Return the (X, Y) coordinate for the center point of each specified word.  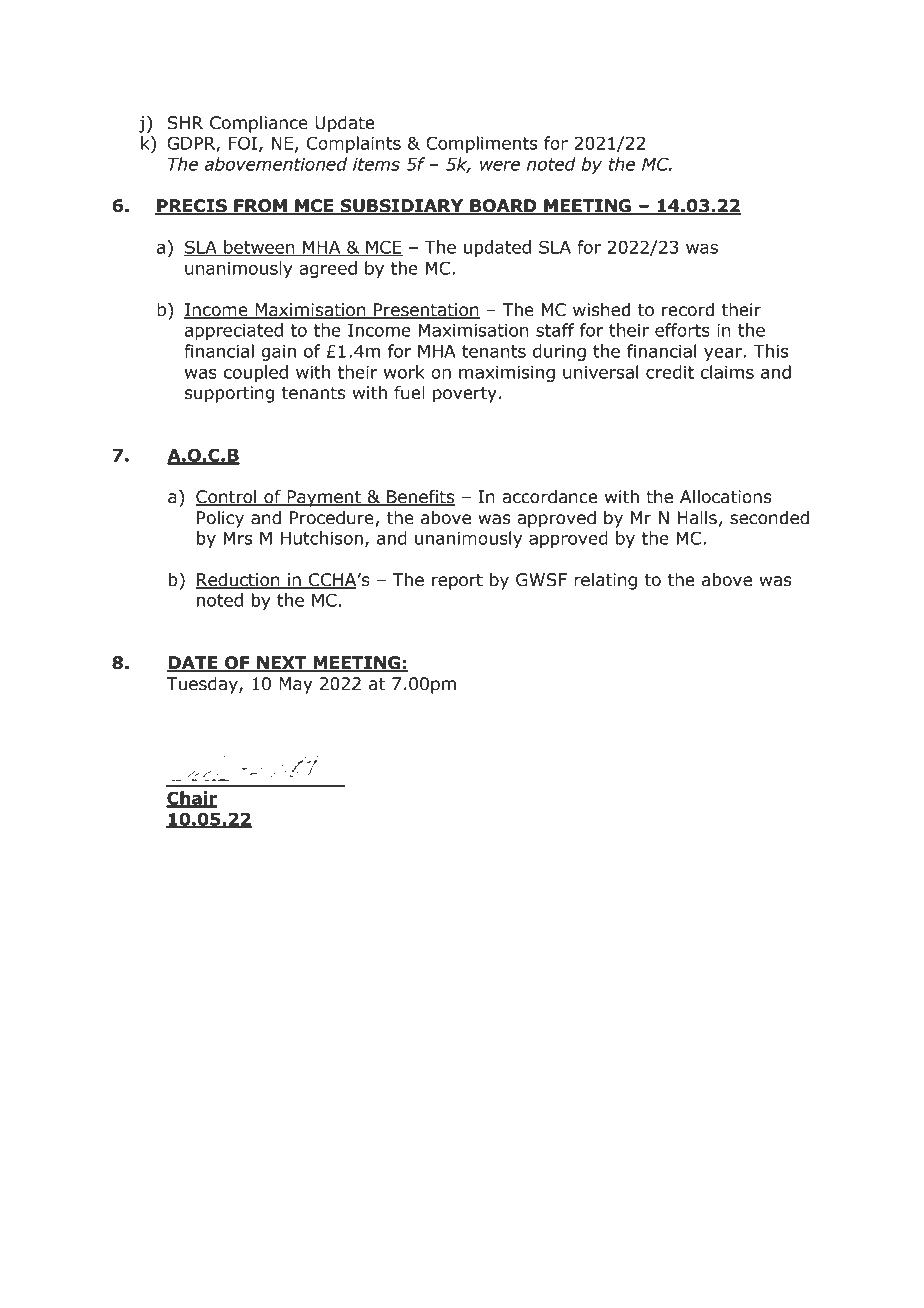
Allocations (726, 497)
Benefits (420, 498)
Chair (191, 799)
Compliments (482, 144)
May (295, 685)
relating (605, 581)
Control (227, 498)
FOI (243, 143)
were (500, 166)
